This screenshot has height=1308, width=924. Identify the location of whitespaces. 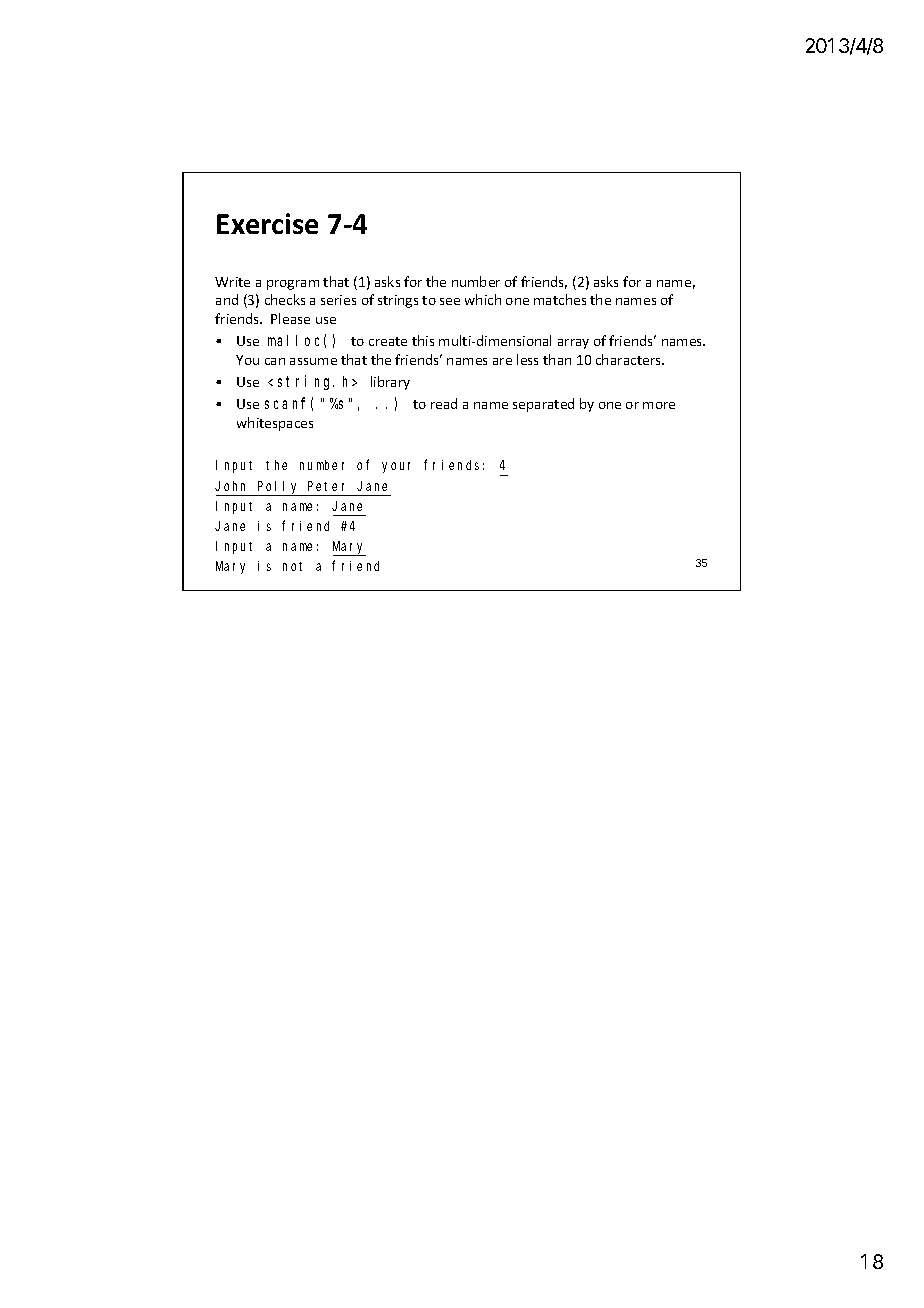
(275, 424).
